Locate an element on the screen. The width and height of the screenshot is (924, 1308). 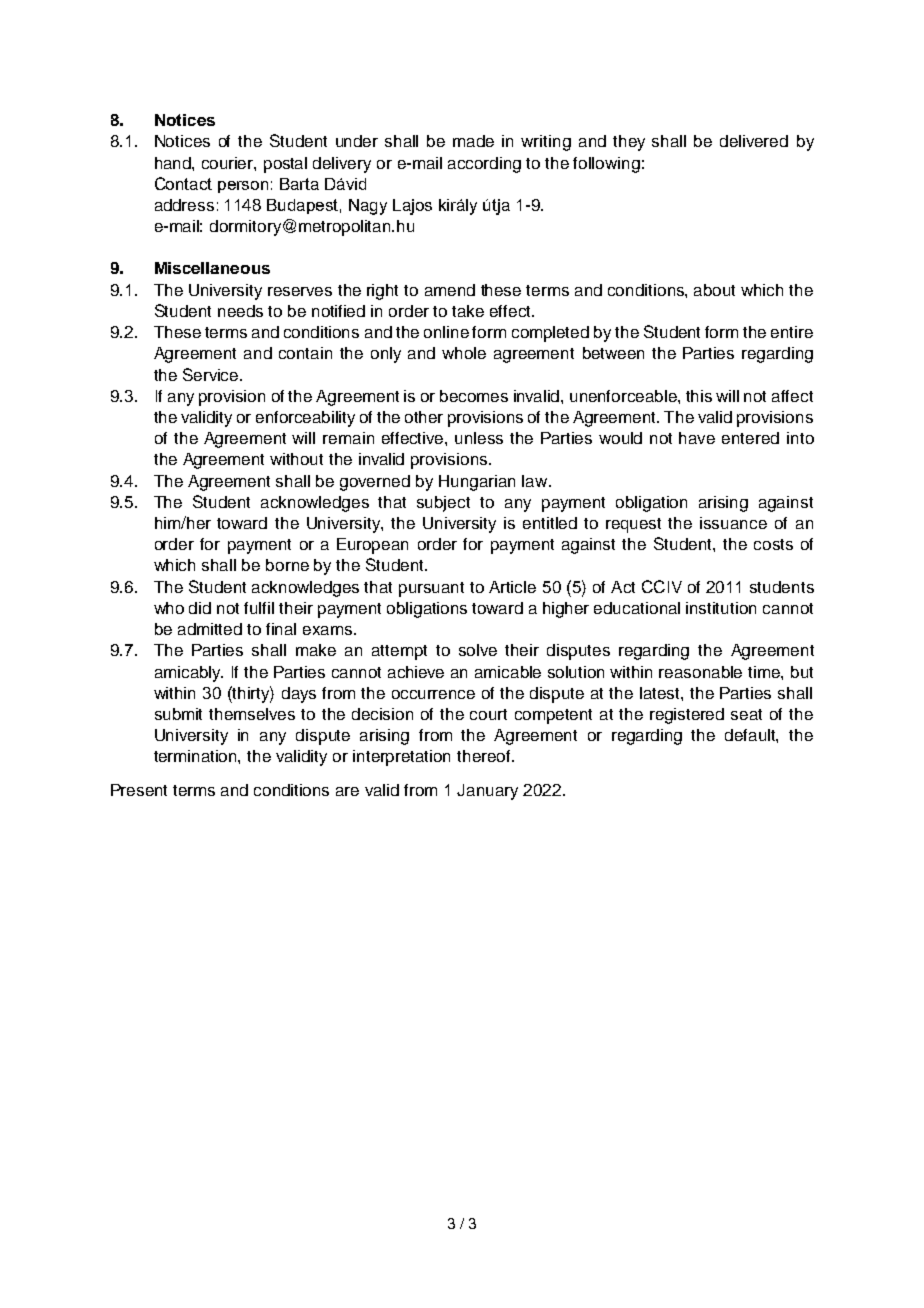
take is located at coordinates (468, 311).
